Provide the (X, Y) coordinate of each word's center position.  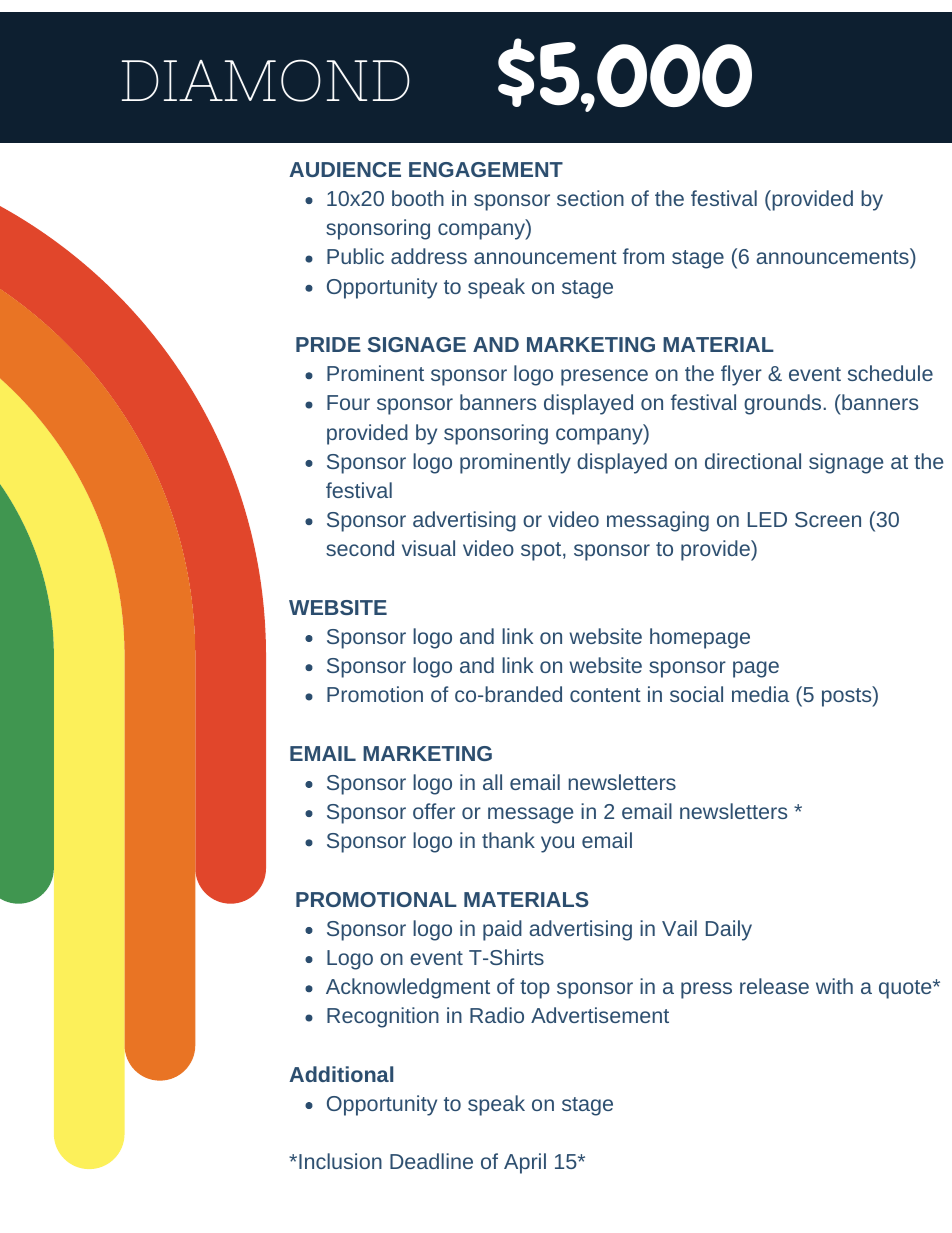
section (590, 198)
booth (418, 198)
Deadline (431, 1161)
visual (428, 548)
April (525, 1163)
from (643, 256)
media (760, 694)
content (605, 695)
